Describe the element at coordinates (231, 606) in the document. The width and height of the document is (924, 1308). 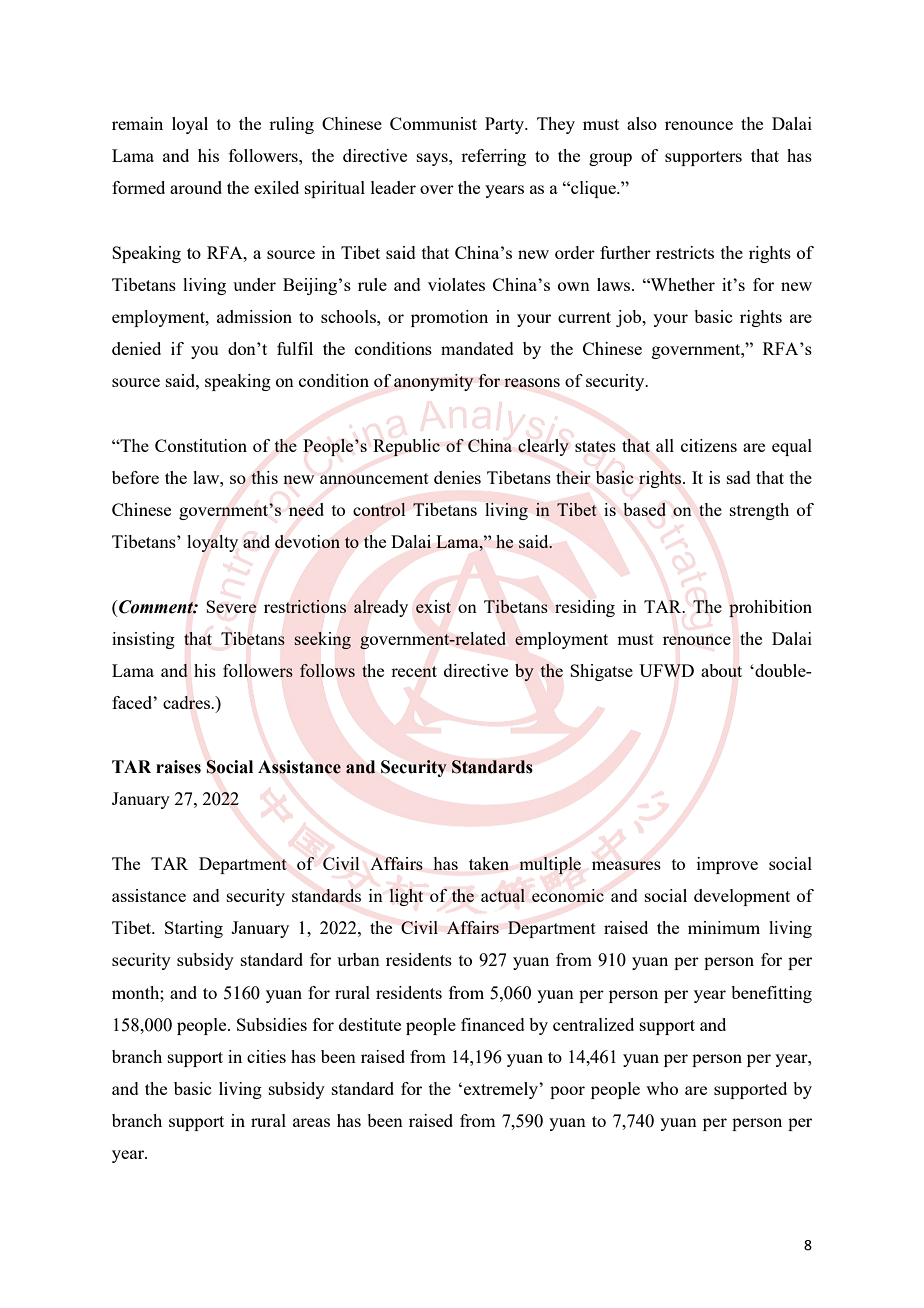
I see `Severe` at that location.
